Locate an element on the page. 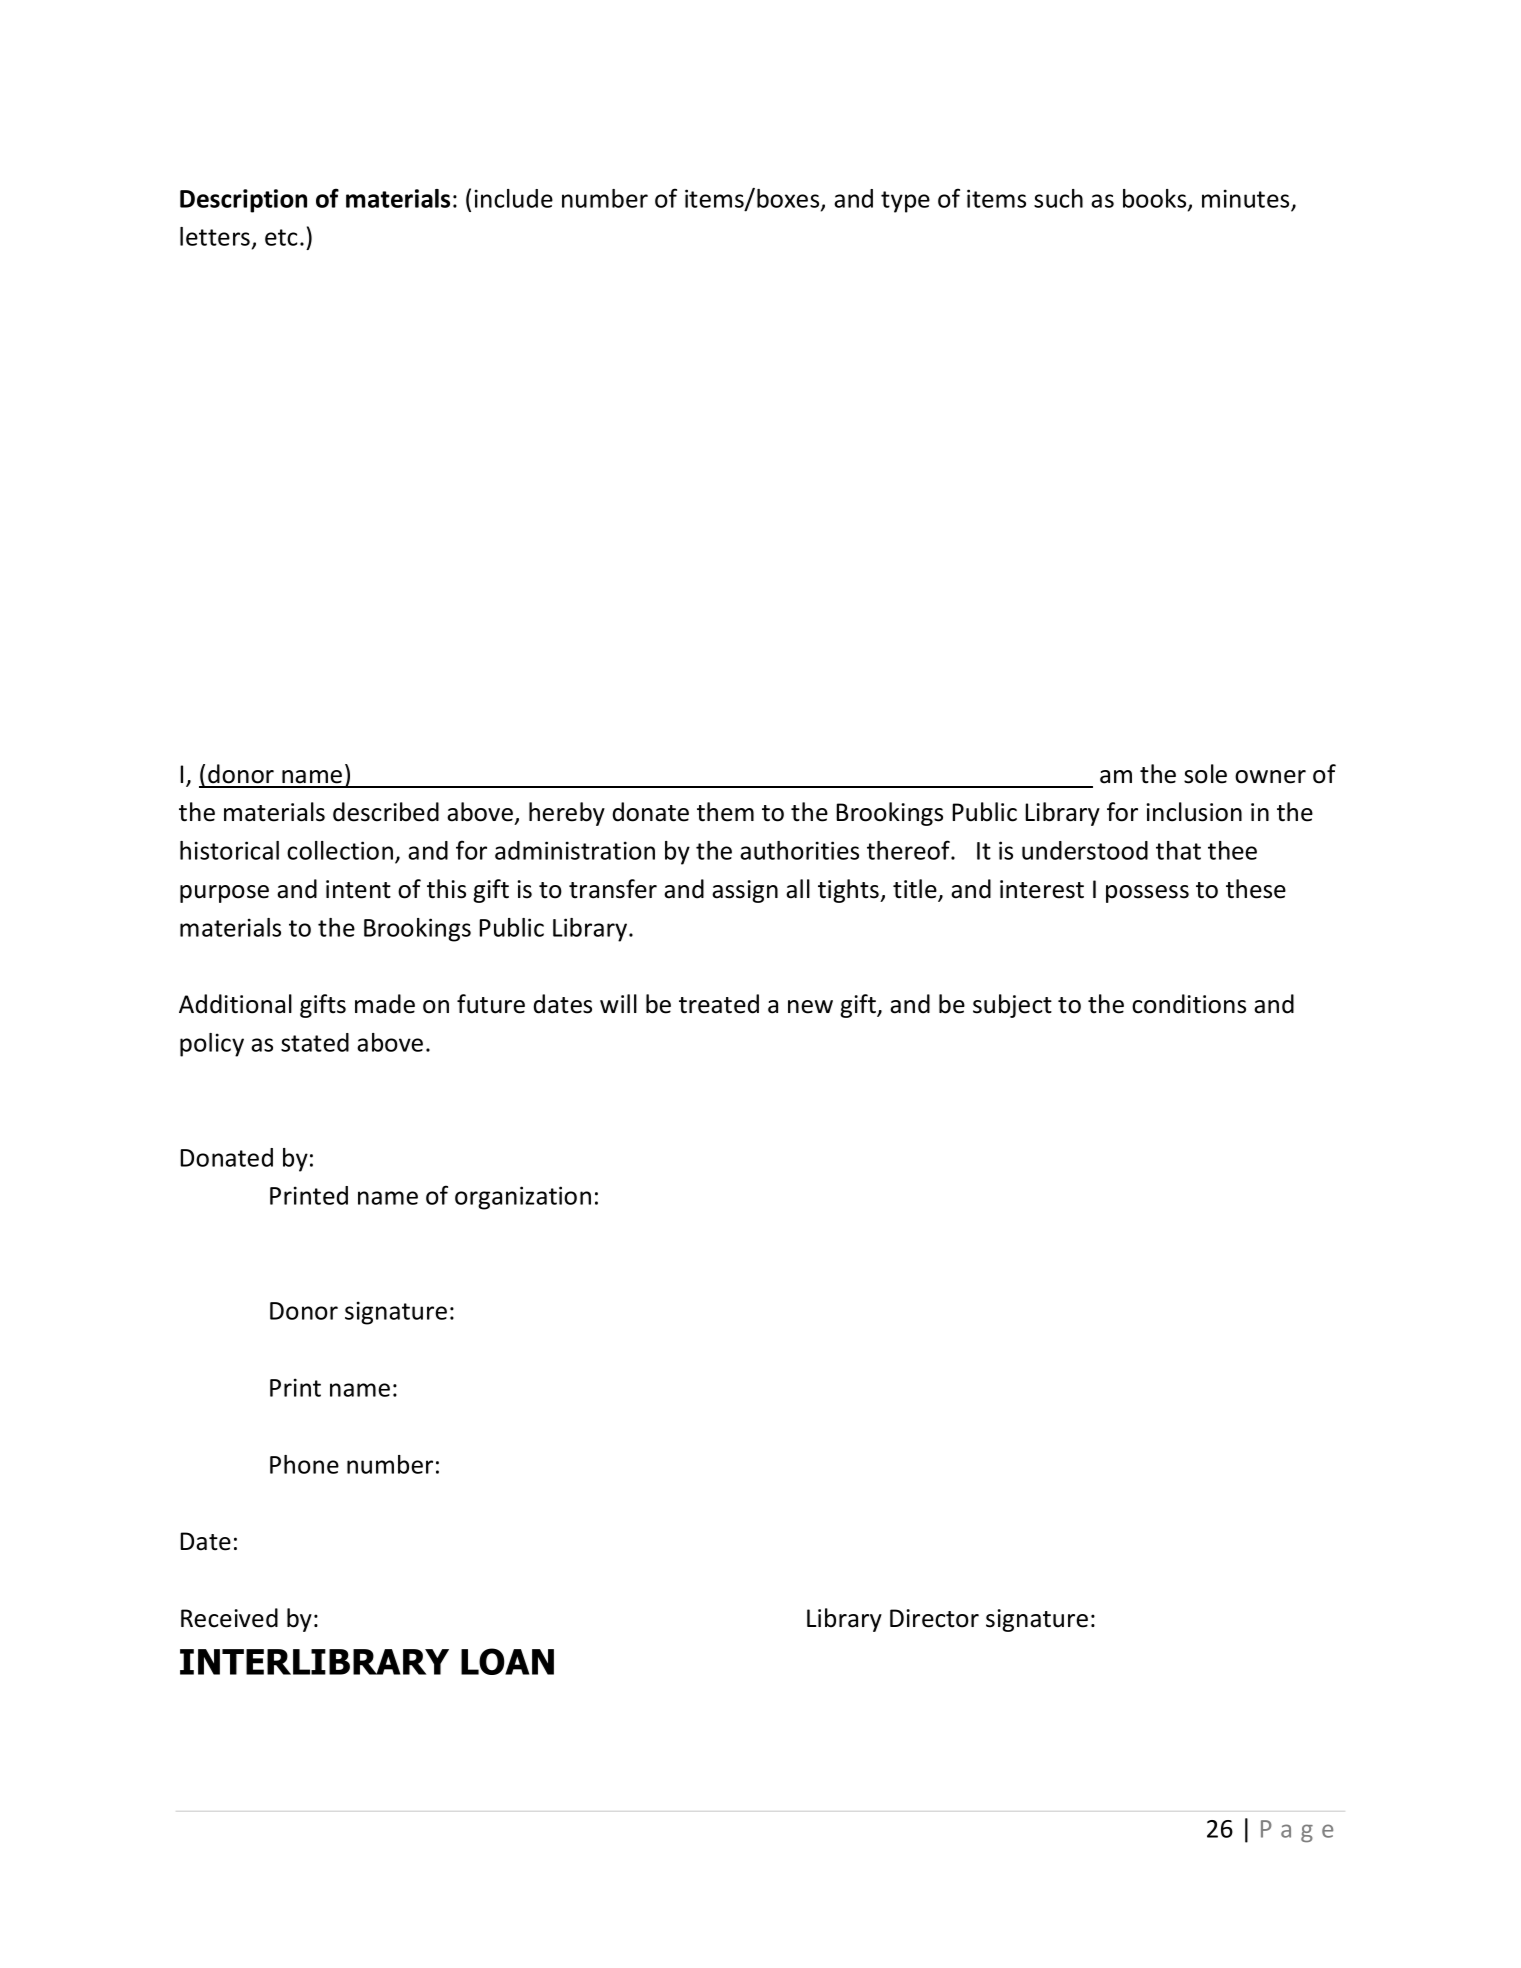 This page has width=1521, height=1968. described is located at coordinates (386, 812).
